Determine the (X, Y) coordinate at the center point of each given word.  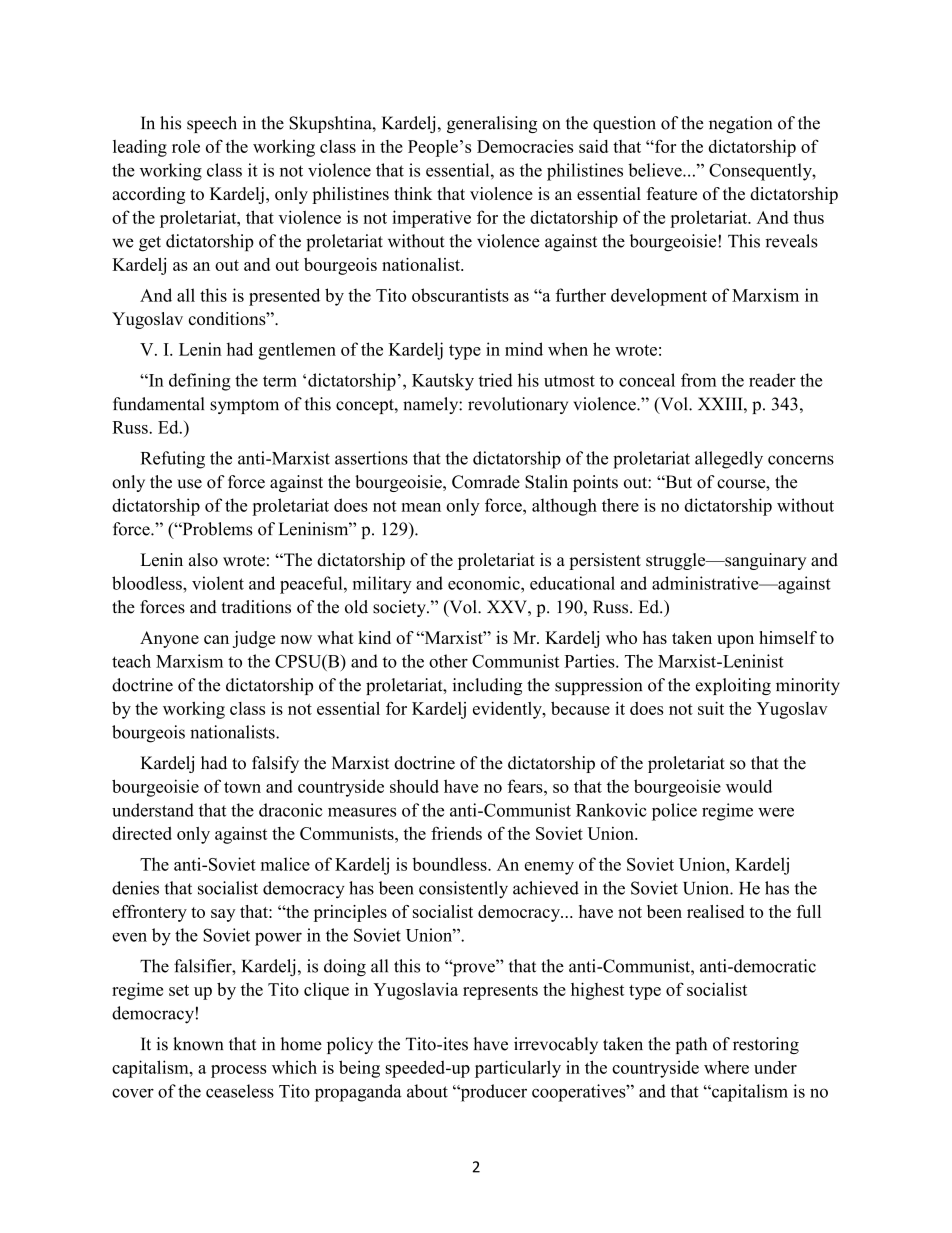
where (726, 1067)
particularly (518, 1069)
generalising (492, 124)
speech (212, 124)
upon (735, 641)
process (239, 1071)
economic (485, 583)
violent (218, 583)
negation (740, 124)
